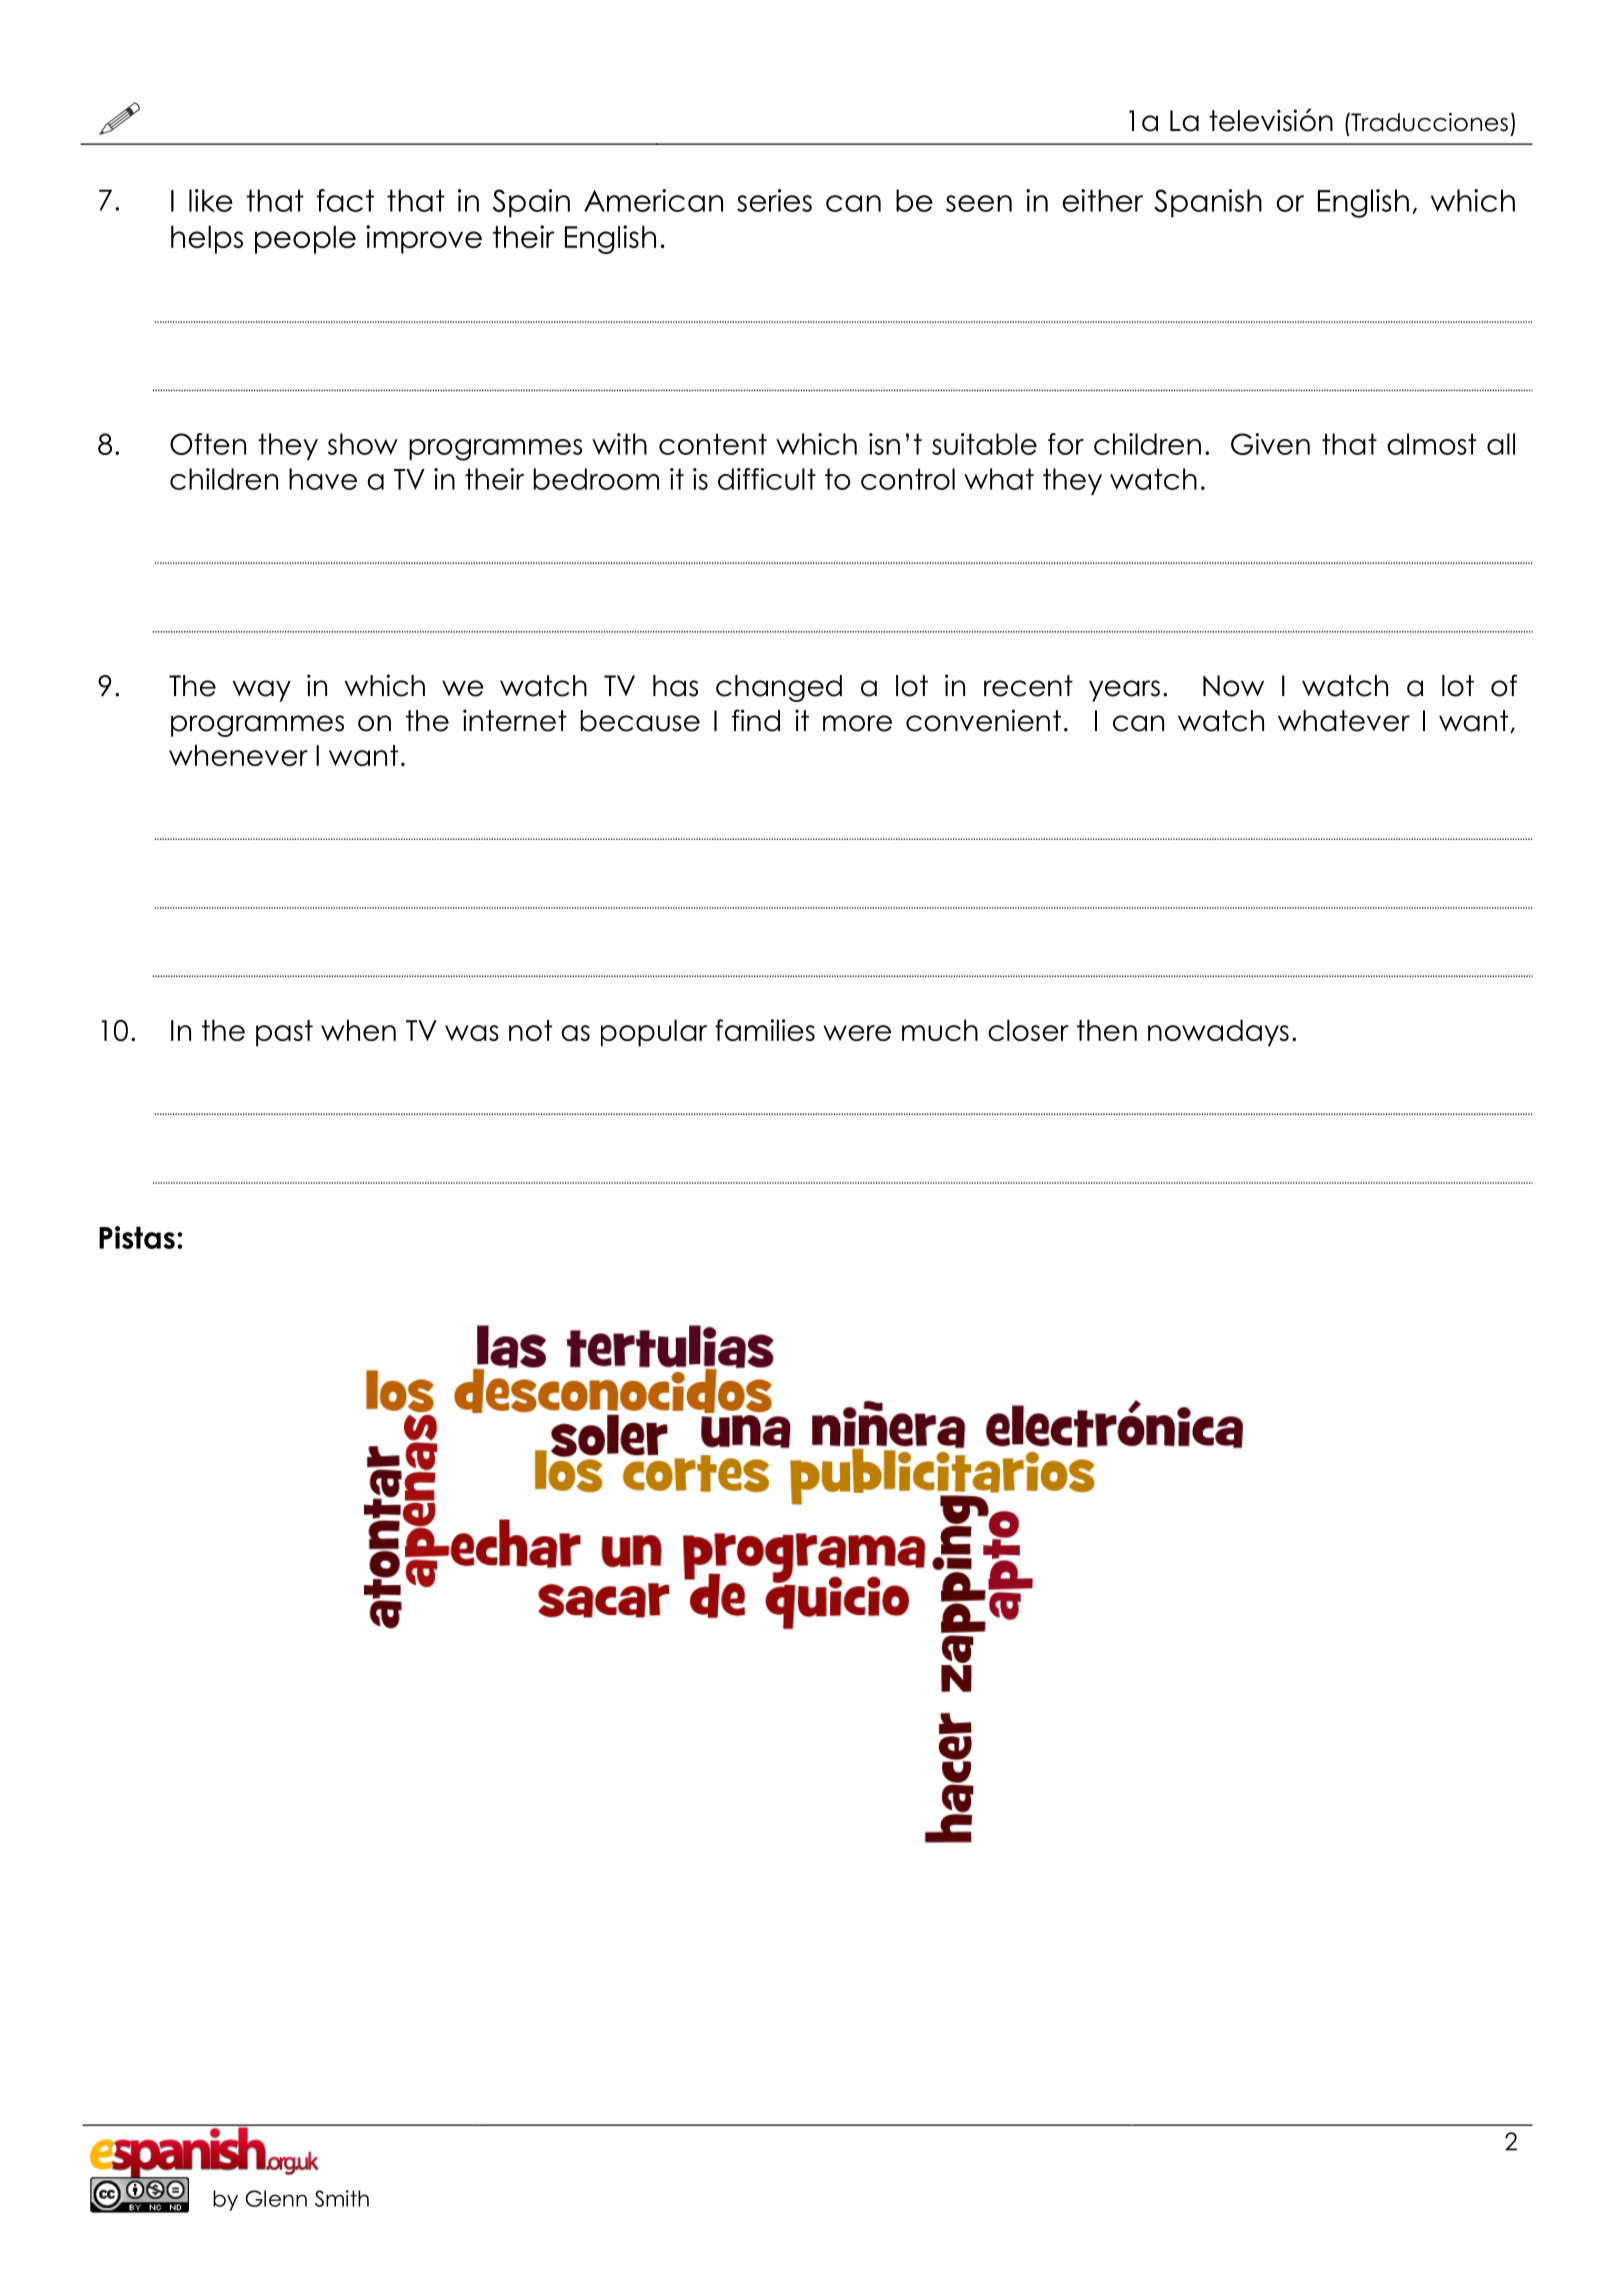 This document has width=1607, height=2273. I want to click on past, so click(284, 1033).
